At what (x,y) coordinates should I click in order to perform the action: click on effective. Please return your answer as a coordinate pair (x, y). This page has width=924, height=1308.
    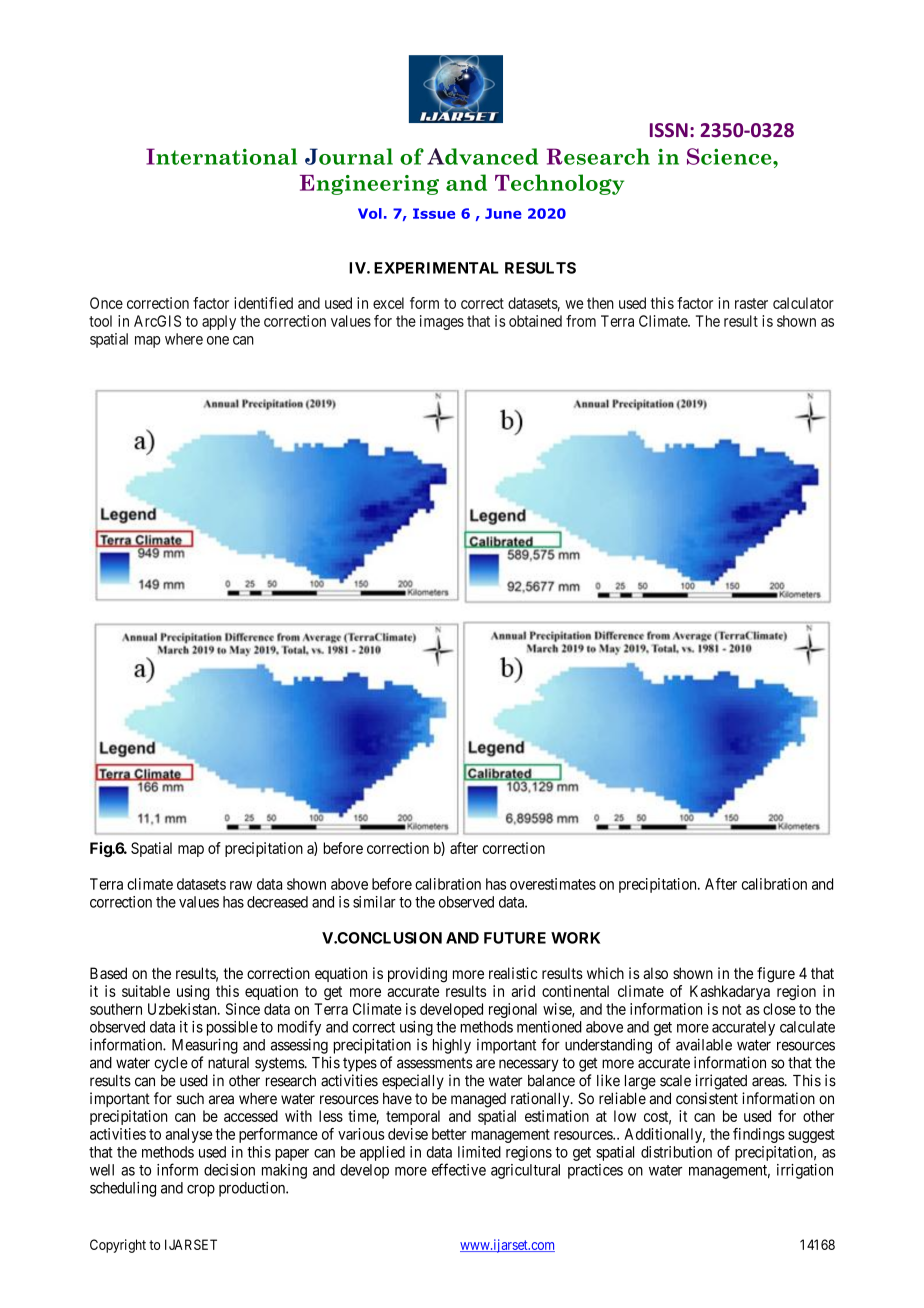
    Looking at the image, I should click on (459, 1169).
